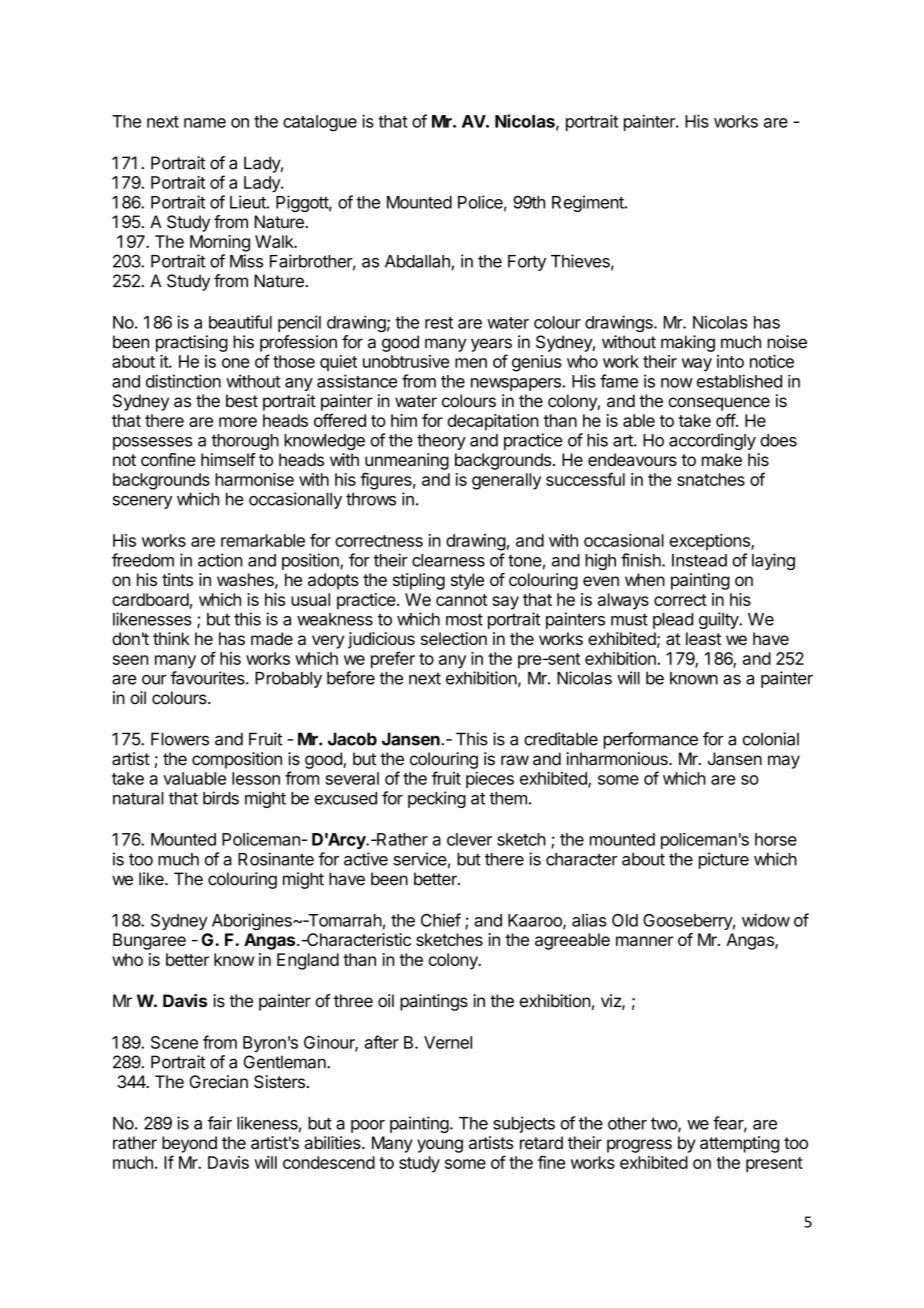 This screenshot has width=924, height=1308. I want to click on picture, so click(724, 860).
